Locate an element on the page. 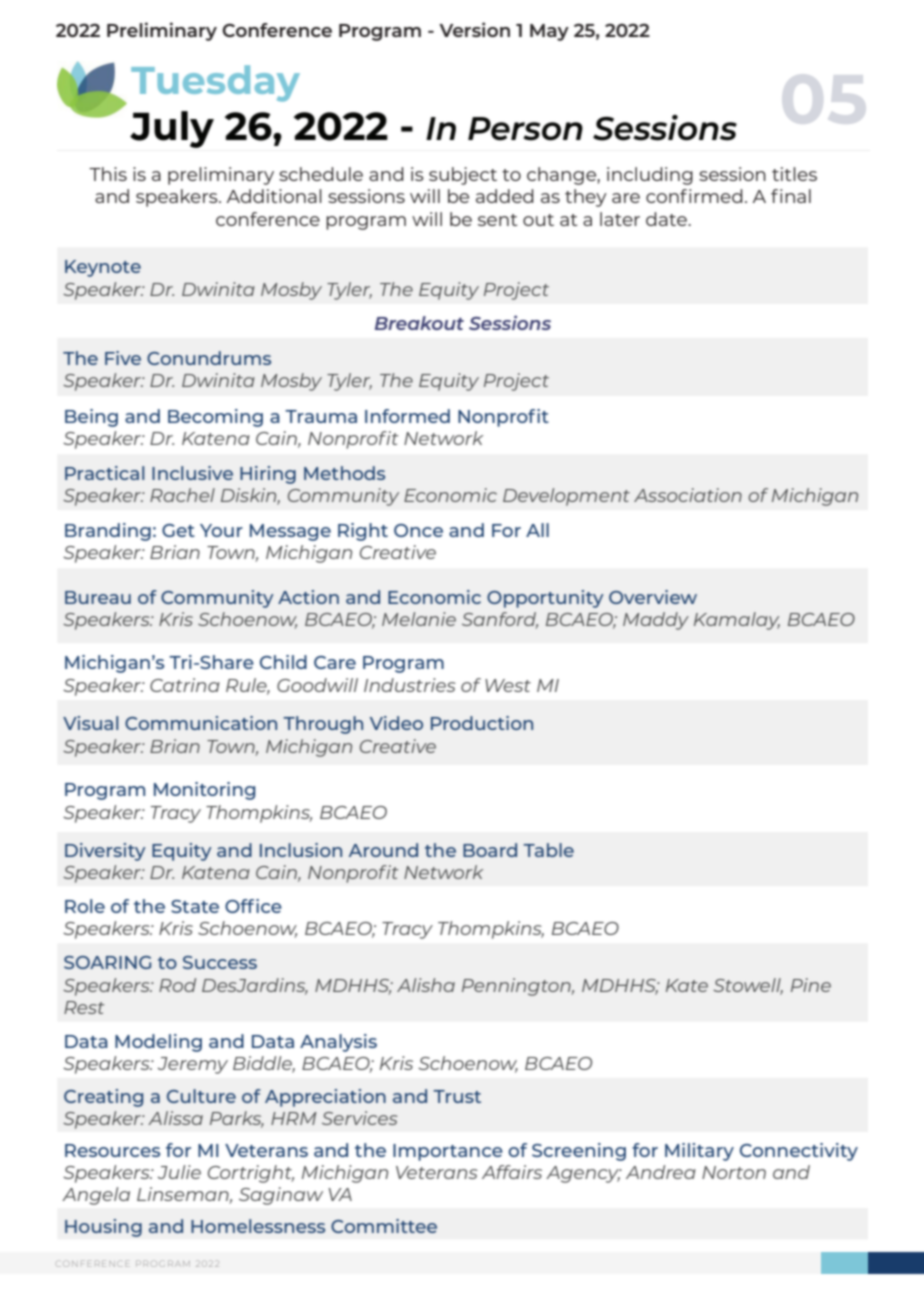  Importance is located at coordinates (448, 1152).
